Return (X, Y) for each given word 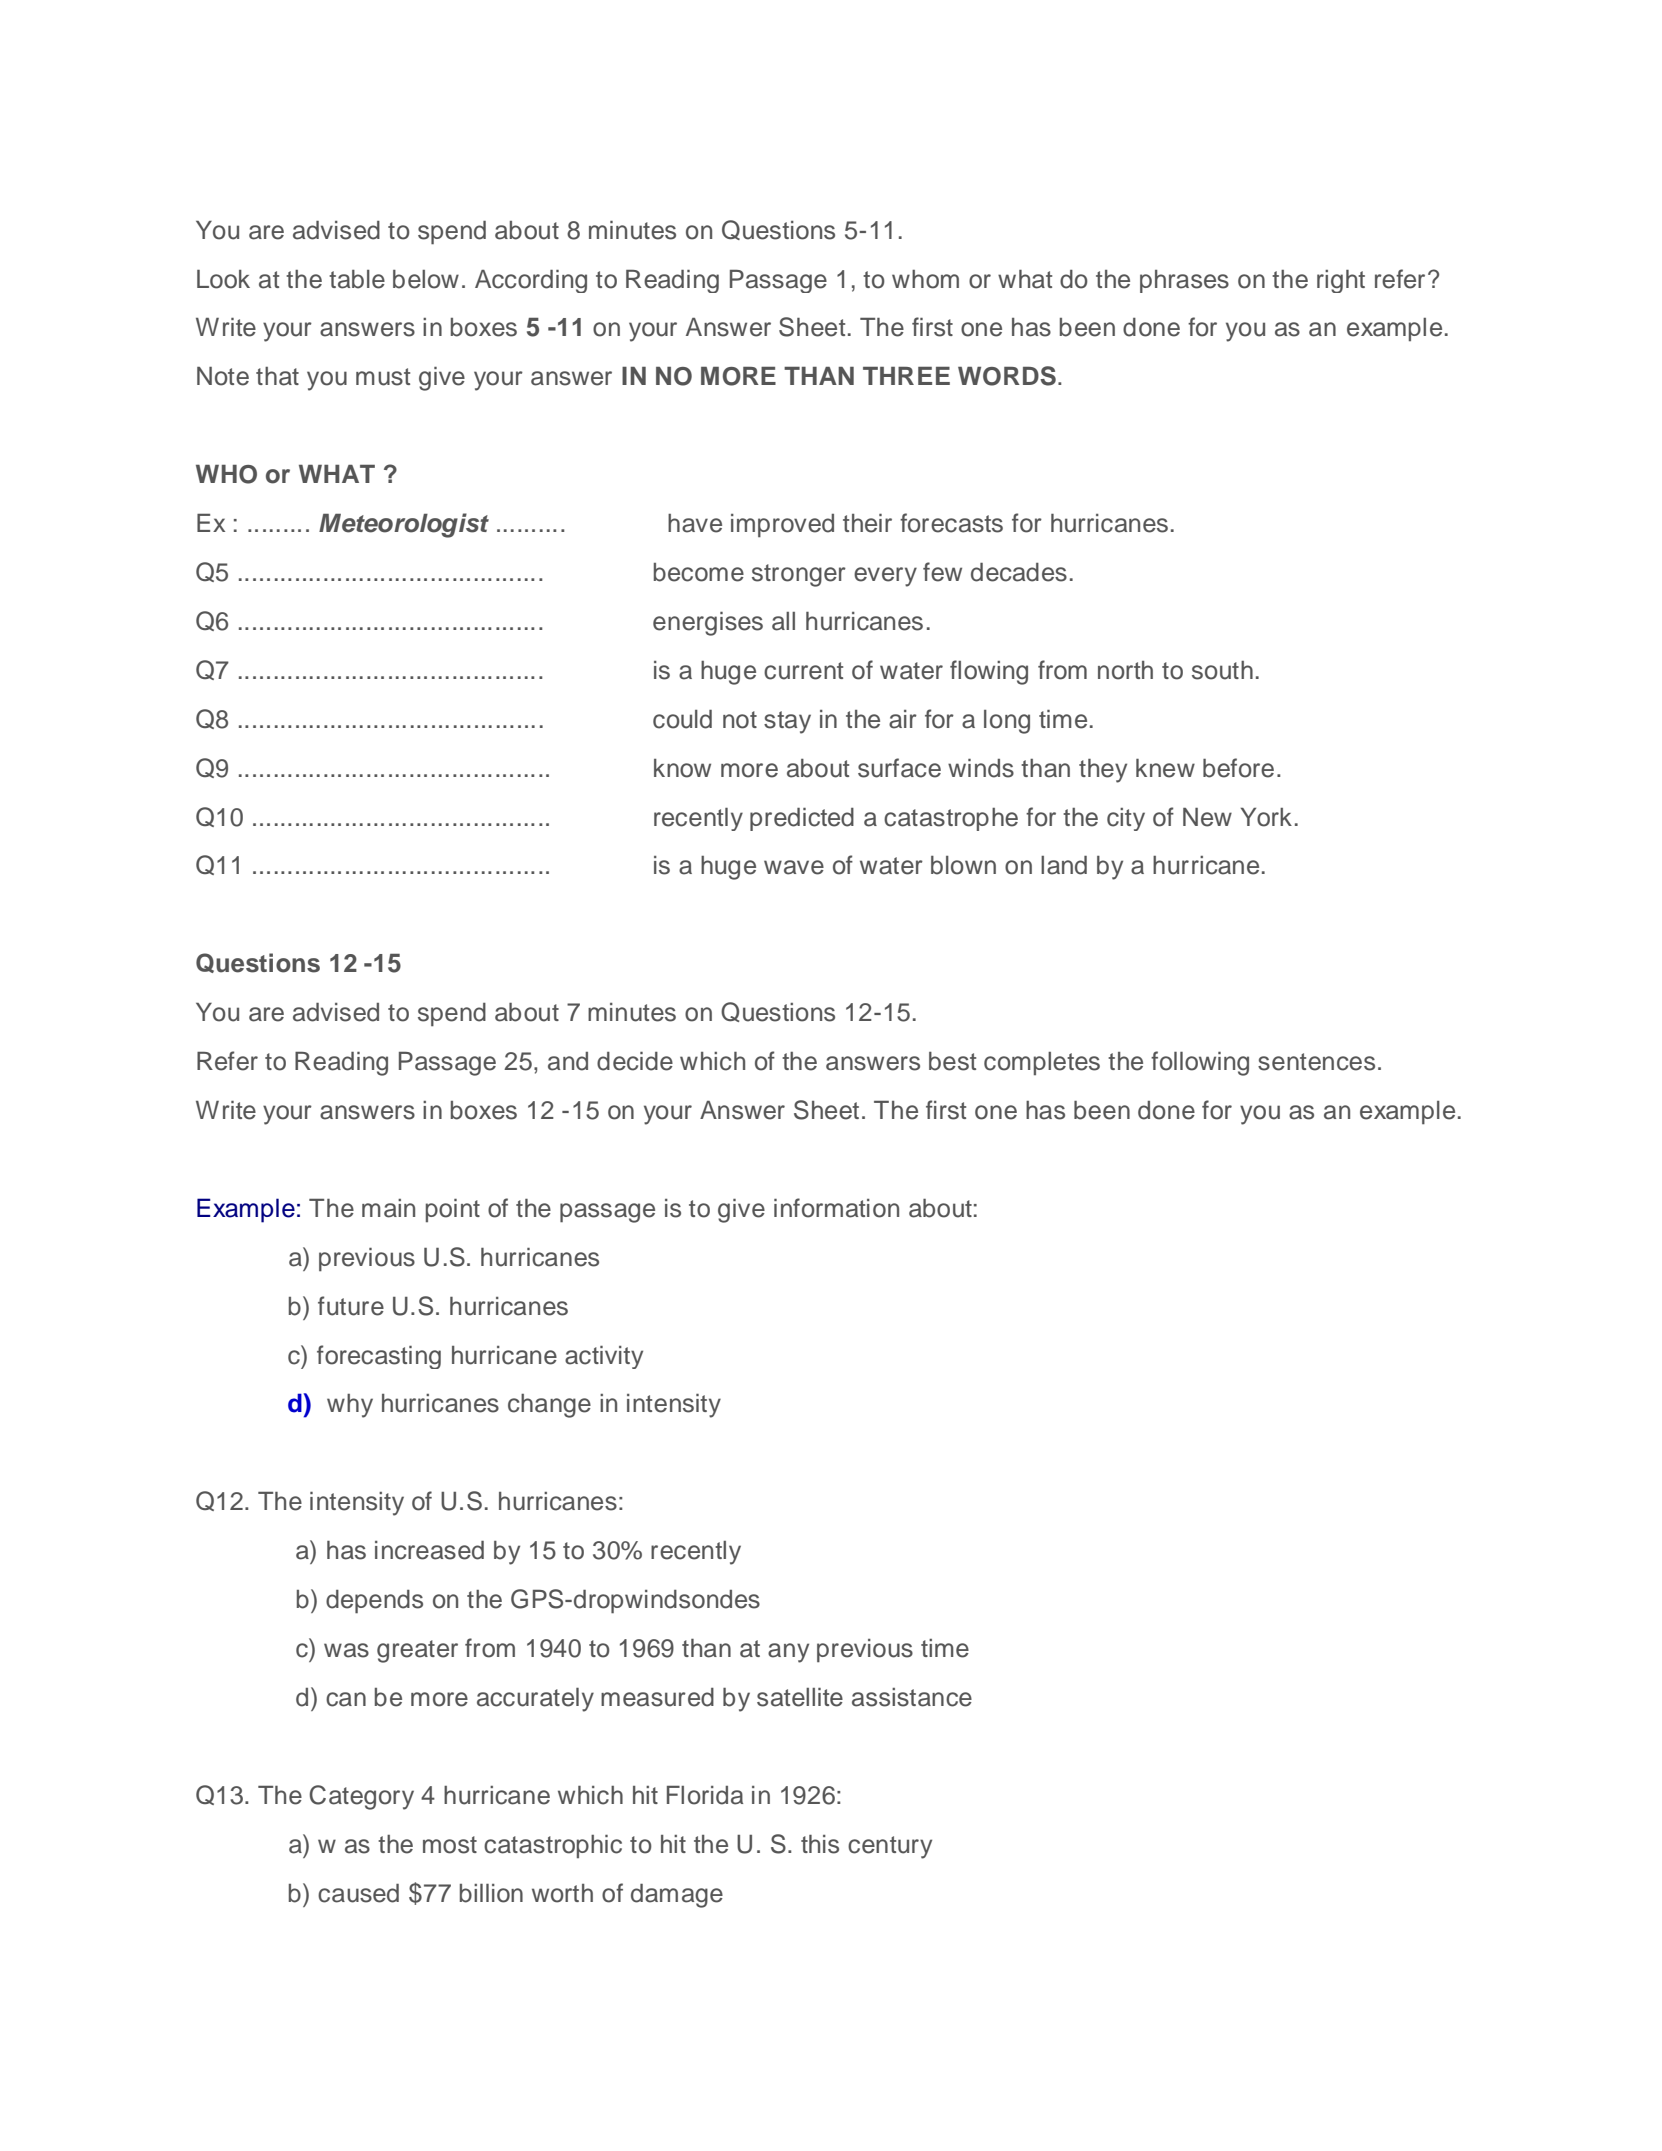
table (357, 279)
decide (635, 1061)
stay (787, 722)
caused (358, 1893)
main (388, 1208)
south (1222, 670)
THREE (906, 376)
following (1200, 1063)
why (350, 1406)
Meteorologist (404, 525)
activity (604, 1357)
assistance (912, 1697)
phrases (1184, 281)
